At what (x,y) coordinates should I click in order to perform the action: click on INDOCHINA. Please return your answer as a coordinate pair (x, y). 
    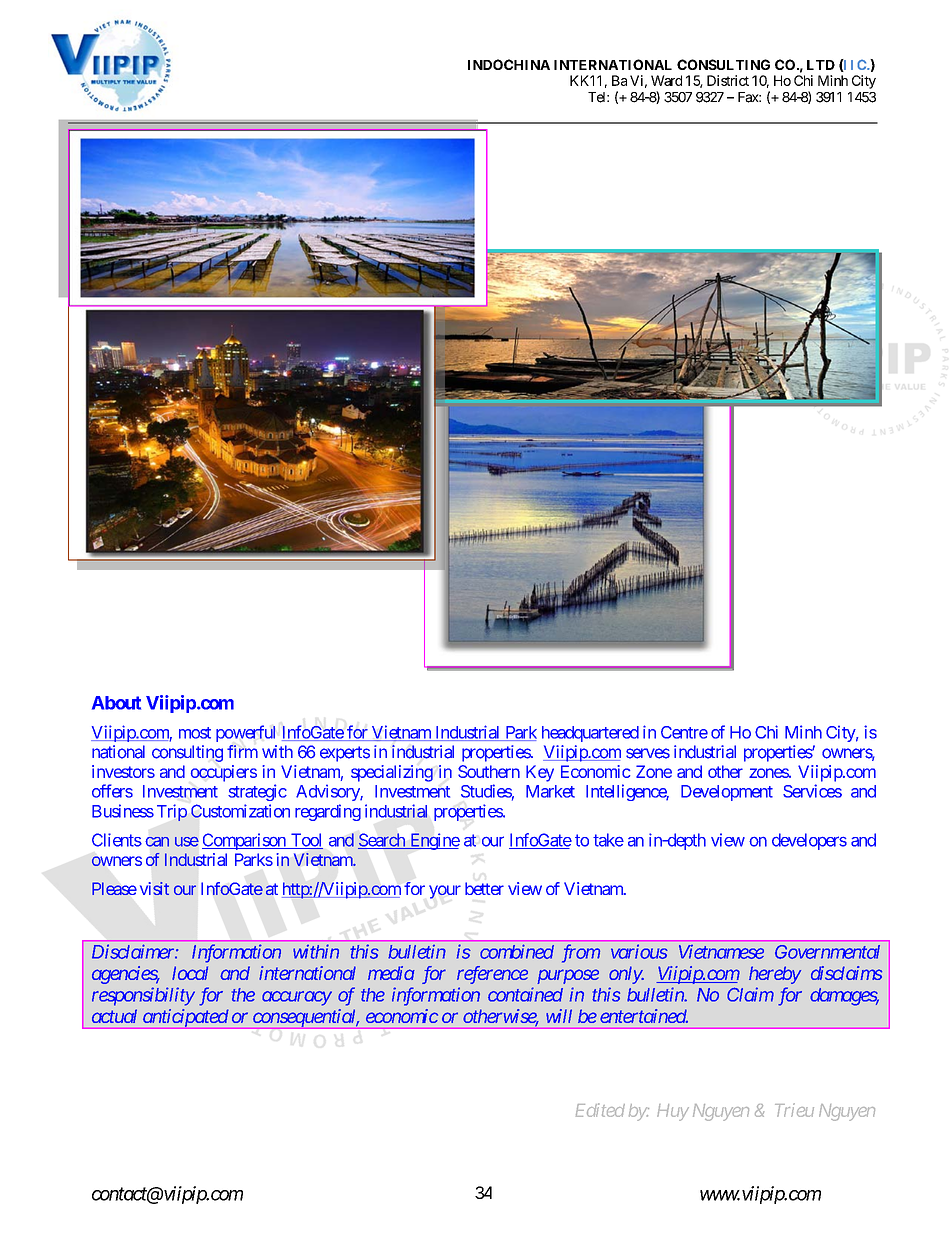
    Looking at the image, I should click on (509, 64).
